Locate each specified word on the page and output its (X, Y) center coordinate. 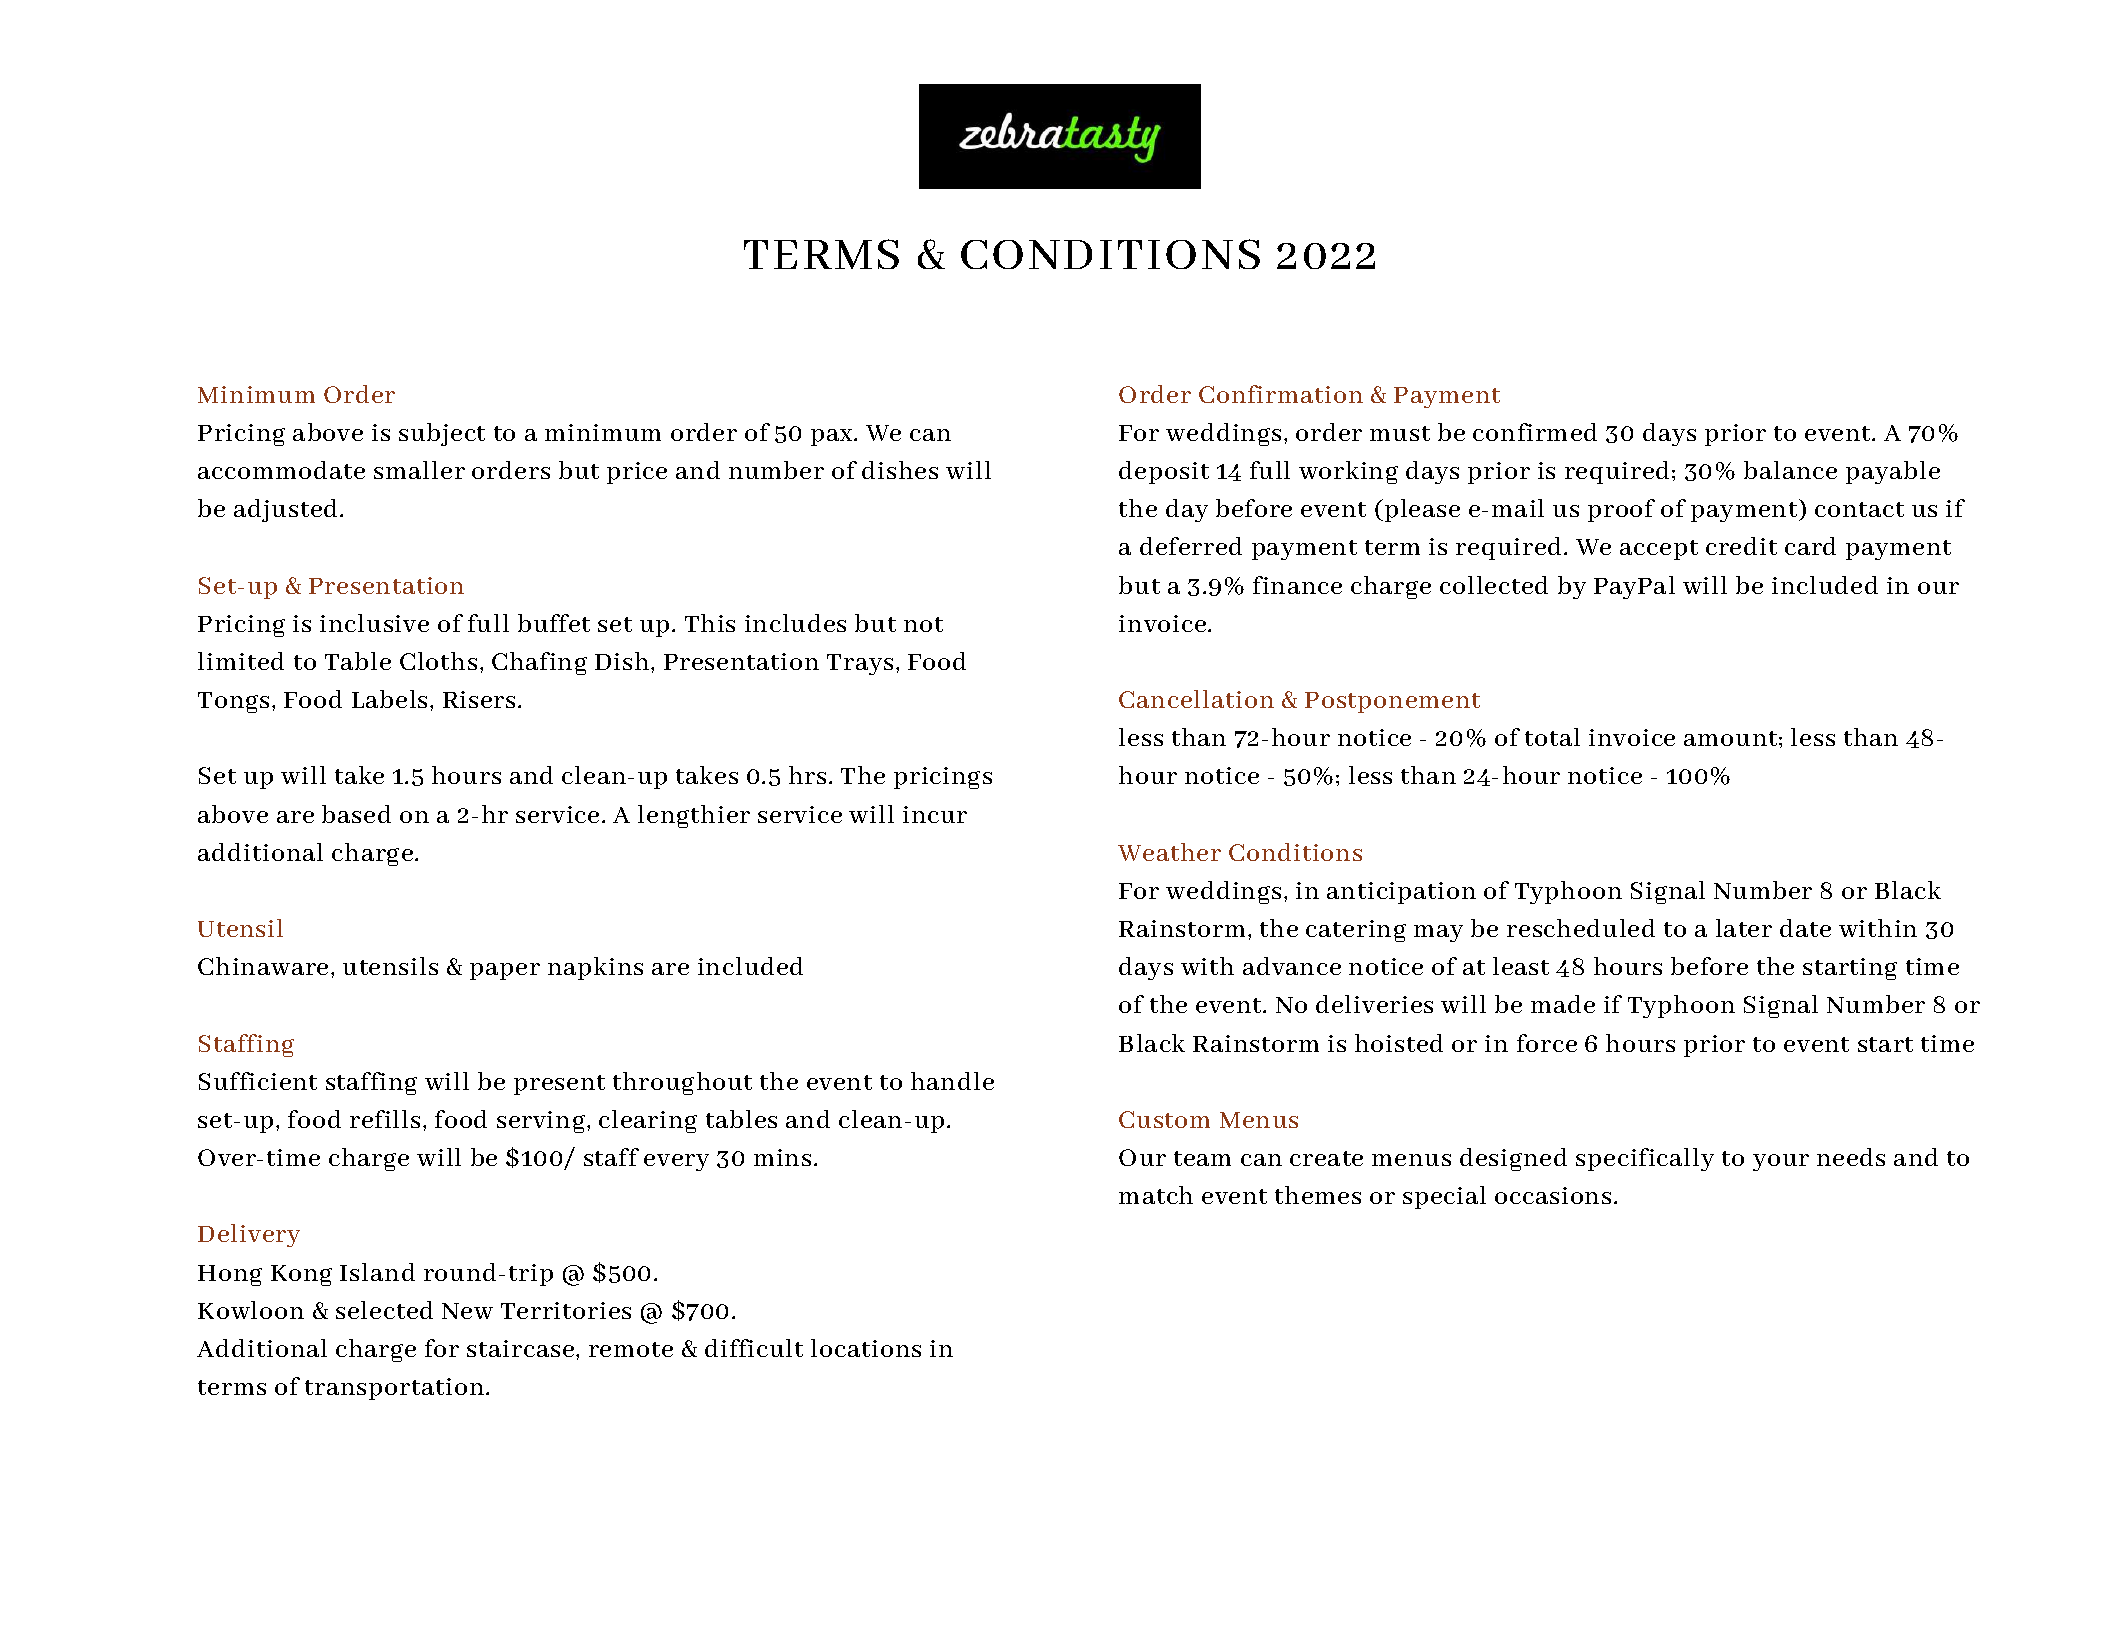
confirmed (1535, 432)
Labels (389, 699)
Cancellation (1196, 699)
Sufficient (258, 1081)
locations (866, 1348)
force (1547, 1043)
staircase (522, 1348)
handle (952, 1081)
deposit (1164, 472)
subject (442, 434)
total (1552, 737)
